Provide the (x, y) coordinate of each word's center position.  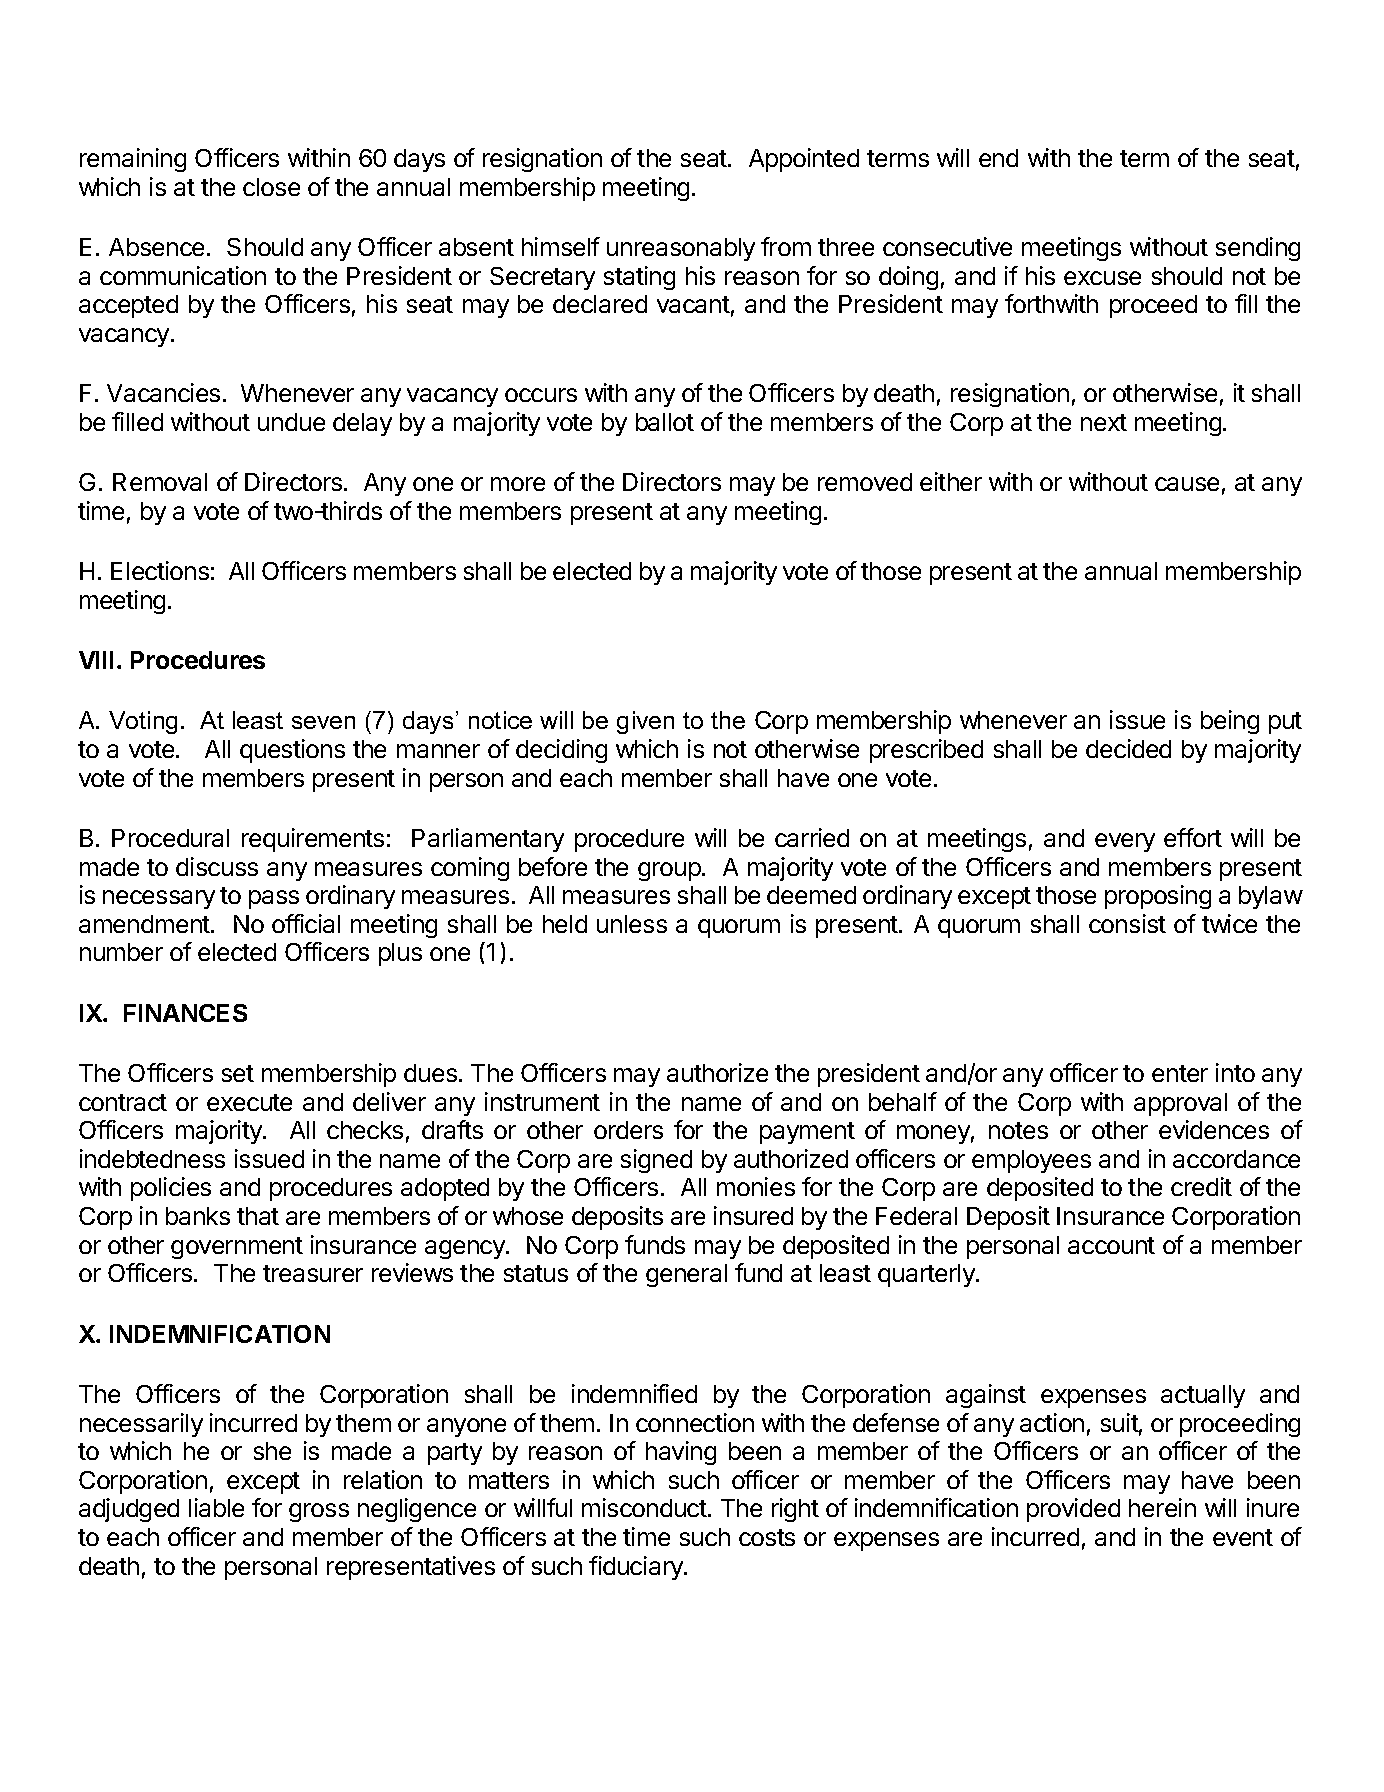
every (1125, 842)
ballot (665, 422)
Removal (160, 482)
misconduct (644, 1507)
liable (216, 1507)
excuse (1102, 278)
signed (656, 1161)
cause (1187, 484)
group (670, 871)
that (258, 1216)
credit (1201, 1186)
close (271, 187)
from (786, 246)
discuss (217, 866)
